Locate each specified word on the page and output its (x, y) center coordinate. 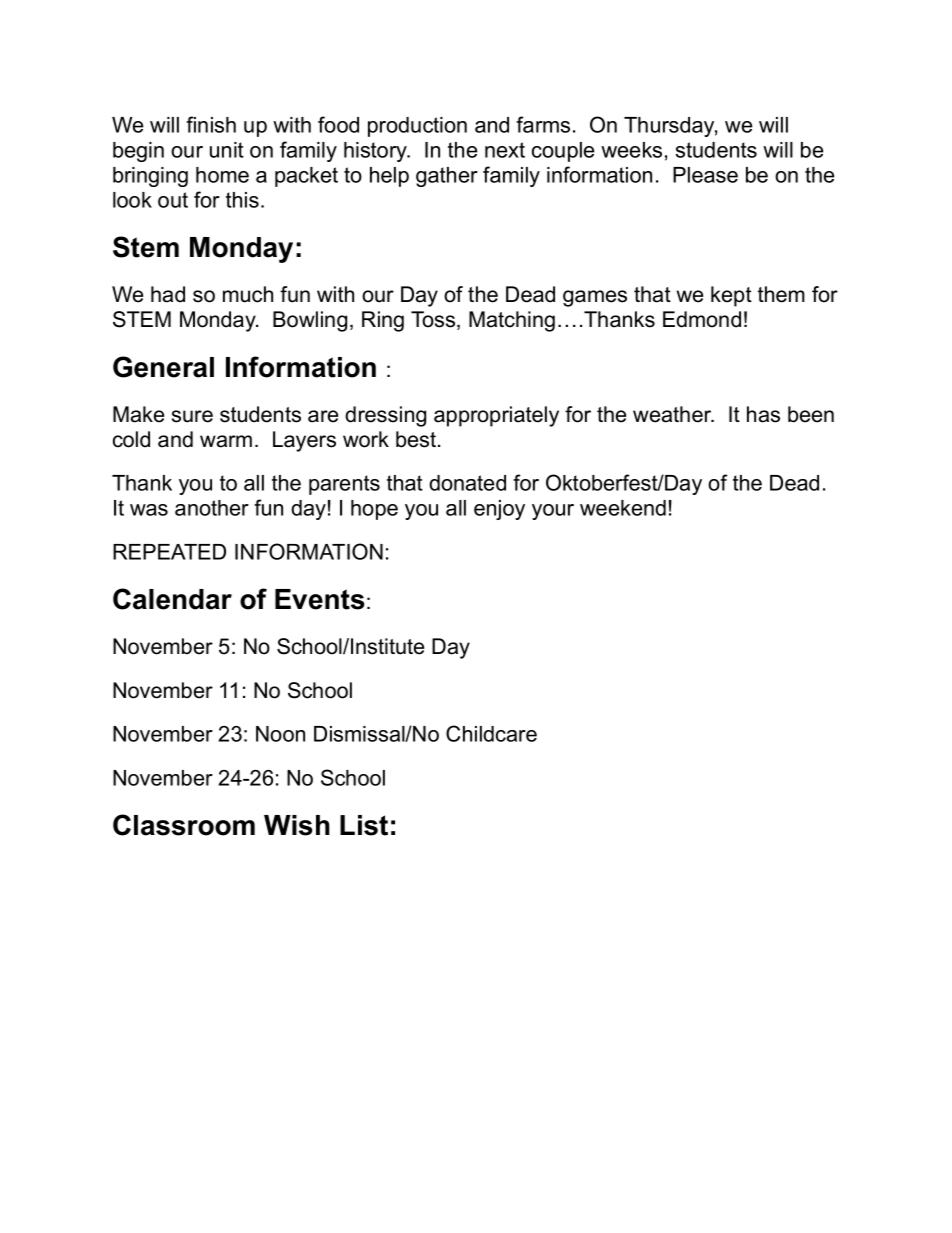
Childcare (491, 733)
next (505, 150)
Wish (297, 825)
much (248, 294)
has (763, 414)
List (364, 825)
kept (731, 296)
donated (467, 483)
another (212, 508)
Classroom (184, 825)
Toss (434, 320)
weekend (623, 508)
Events (320, 599)
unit (227, 150)
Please (705, 175)
